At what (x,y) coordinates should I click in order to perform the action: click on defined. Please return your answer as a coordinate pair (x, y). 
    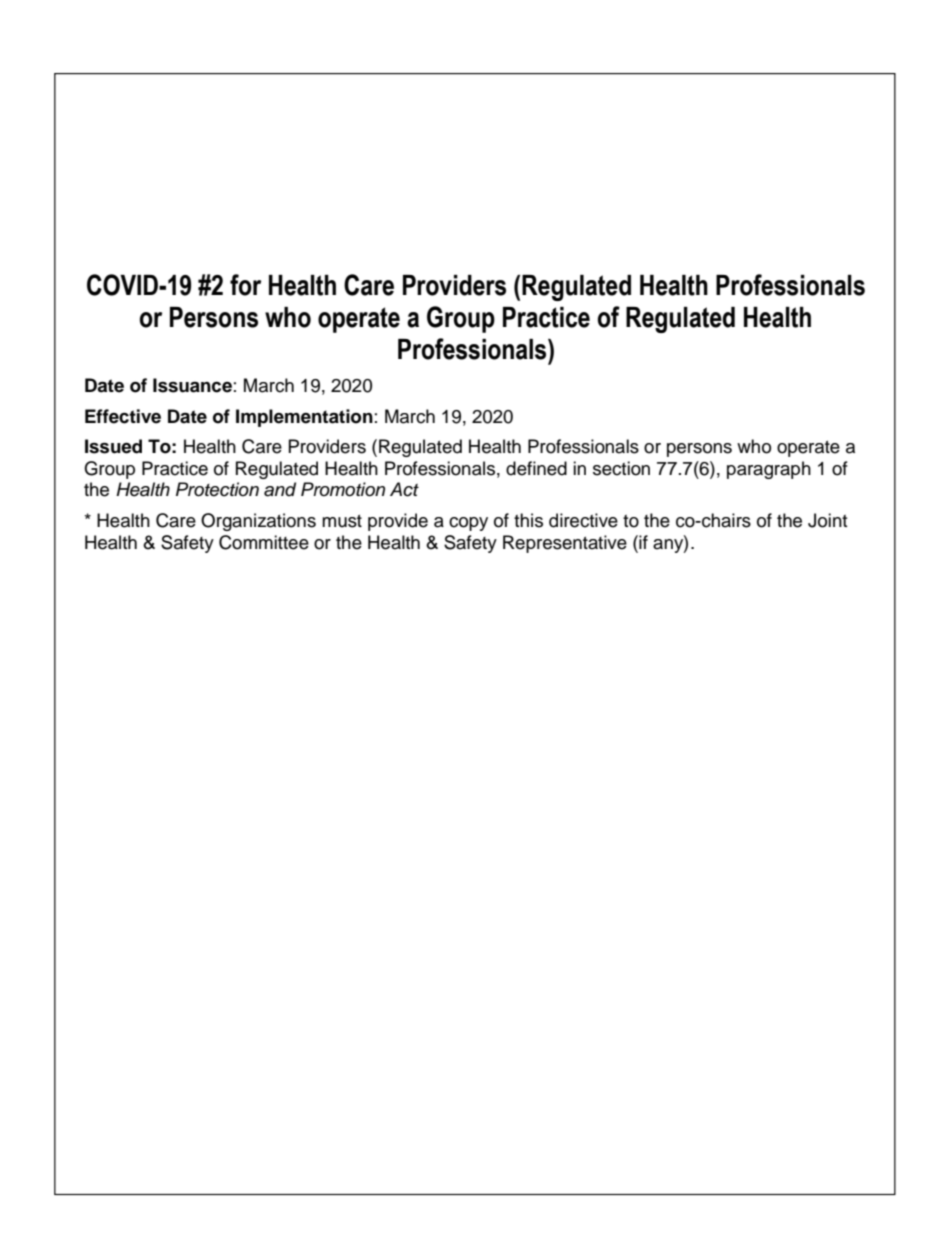
    Looking at the image, I should click on (536, 468).
